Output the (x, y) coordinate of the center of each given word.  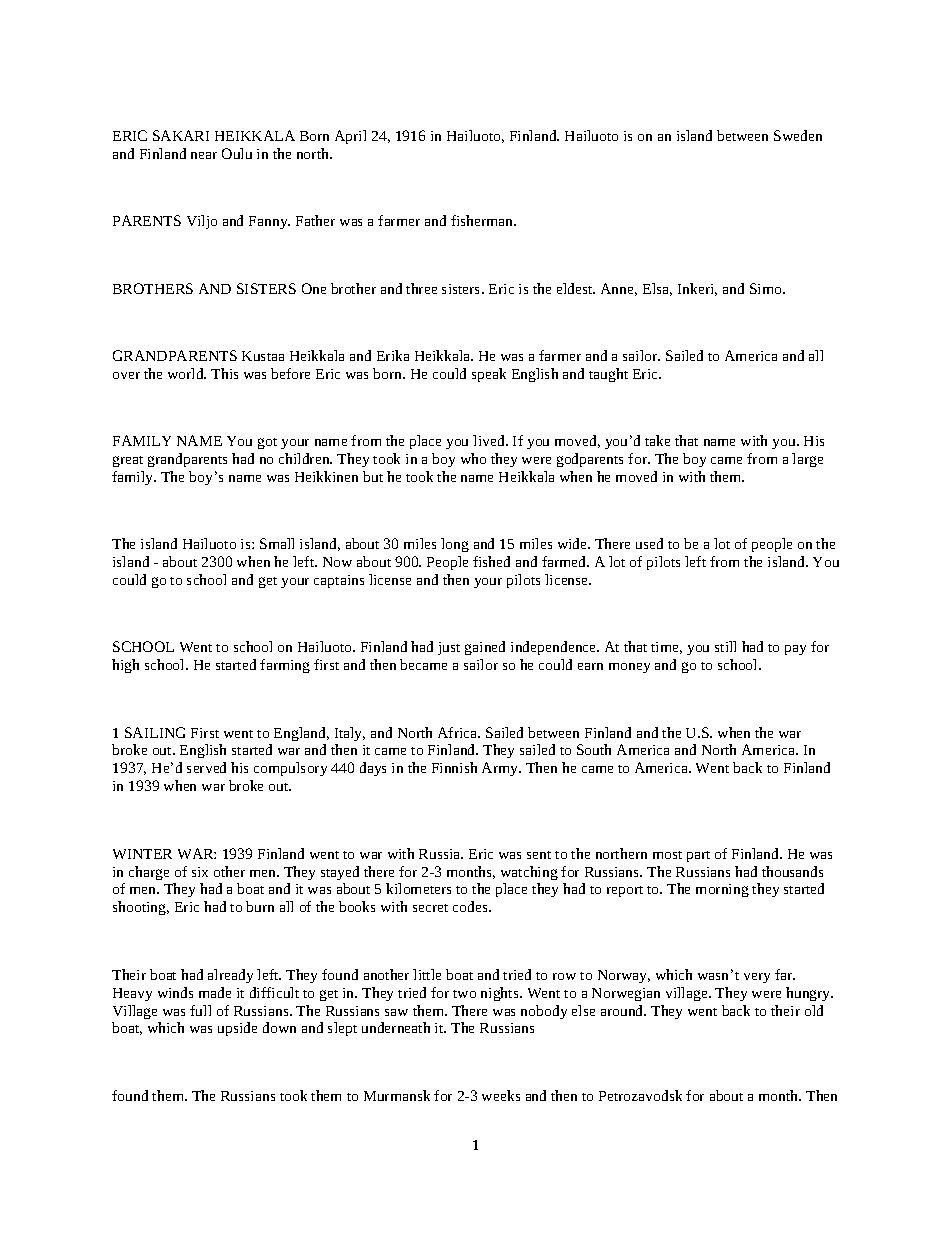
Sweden (798, 135)
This (224, 373)
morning (722, 890)
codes (471, 906)
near (204, 155)
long (455, 545)
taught (608, 375)
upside (237, 1029)
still (725, 646)
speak (489, 375)
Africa (458, 732)
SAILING (155, 732)
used (649, 543)
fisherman (483, 220)
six (200, 872)
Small (277, 543)
